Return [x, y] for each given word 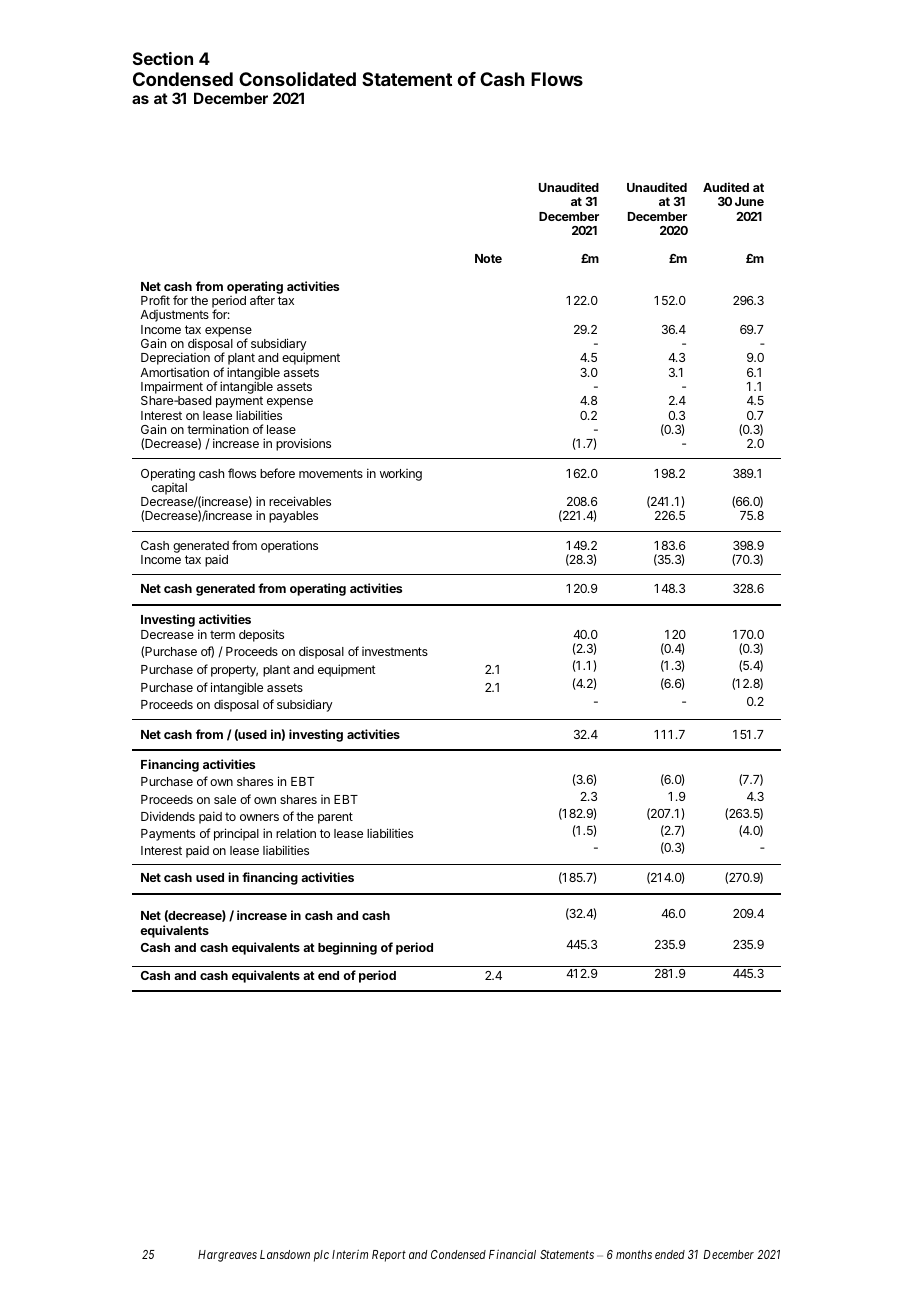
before [277, 473]
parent [335, 818]
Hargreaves [227, 1256]
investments [395, 651]
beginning [347, 948]
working [401, 475]
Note [488, 258]
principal [236, 834]
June [749, 201]
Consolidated [297, 79]
